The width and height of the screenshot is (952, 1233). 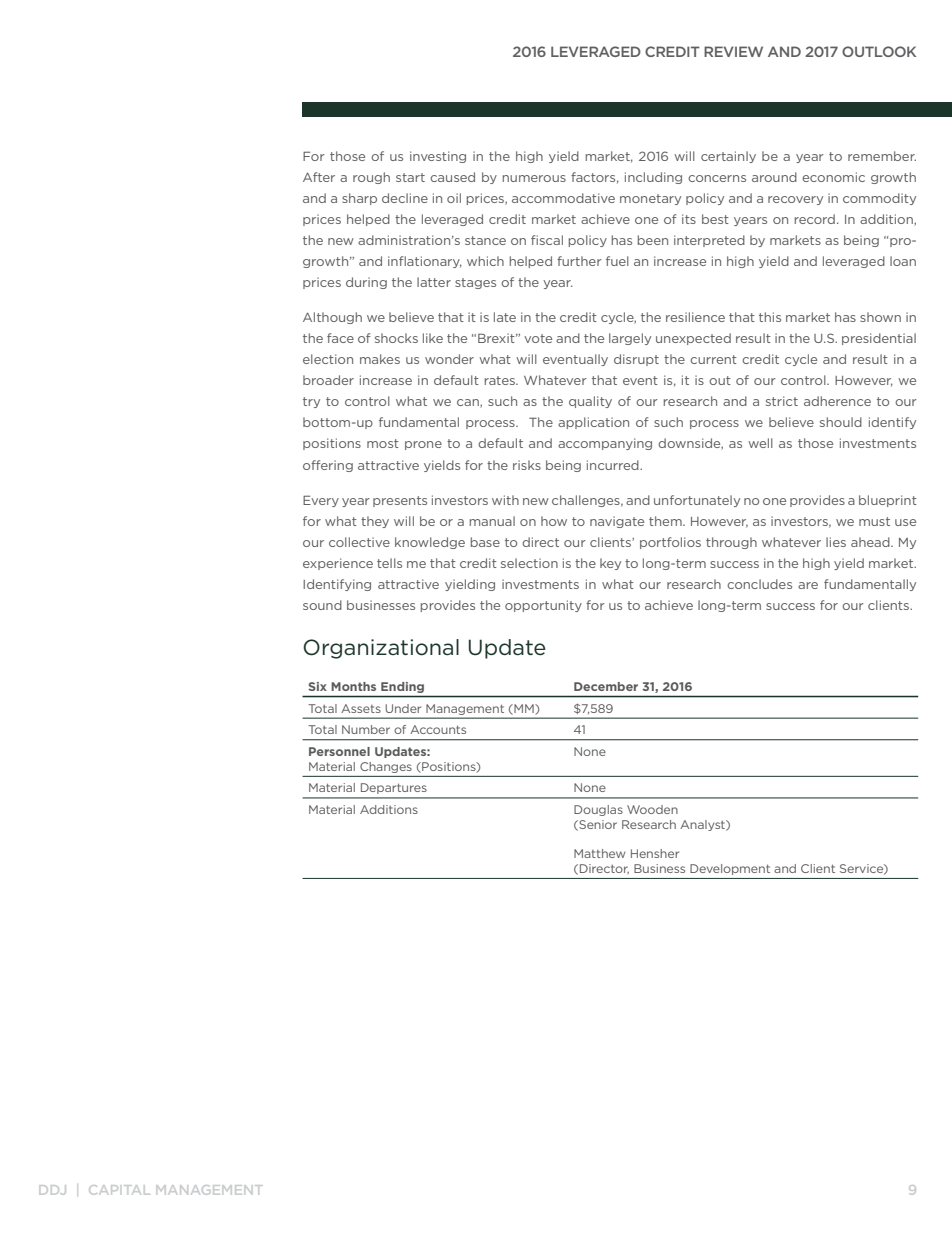 What do you see at coordinates (438, 157) in the screenshot?
I see `investing` at bounding box center [438, 157].
